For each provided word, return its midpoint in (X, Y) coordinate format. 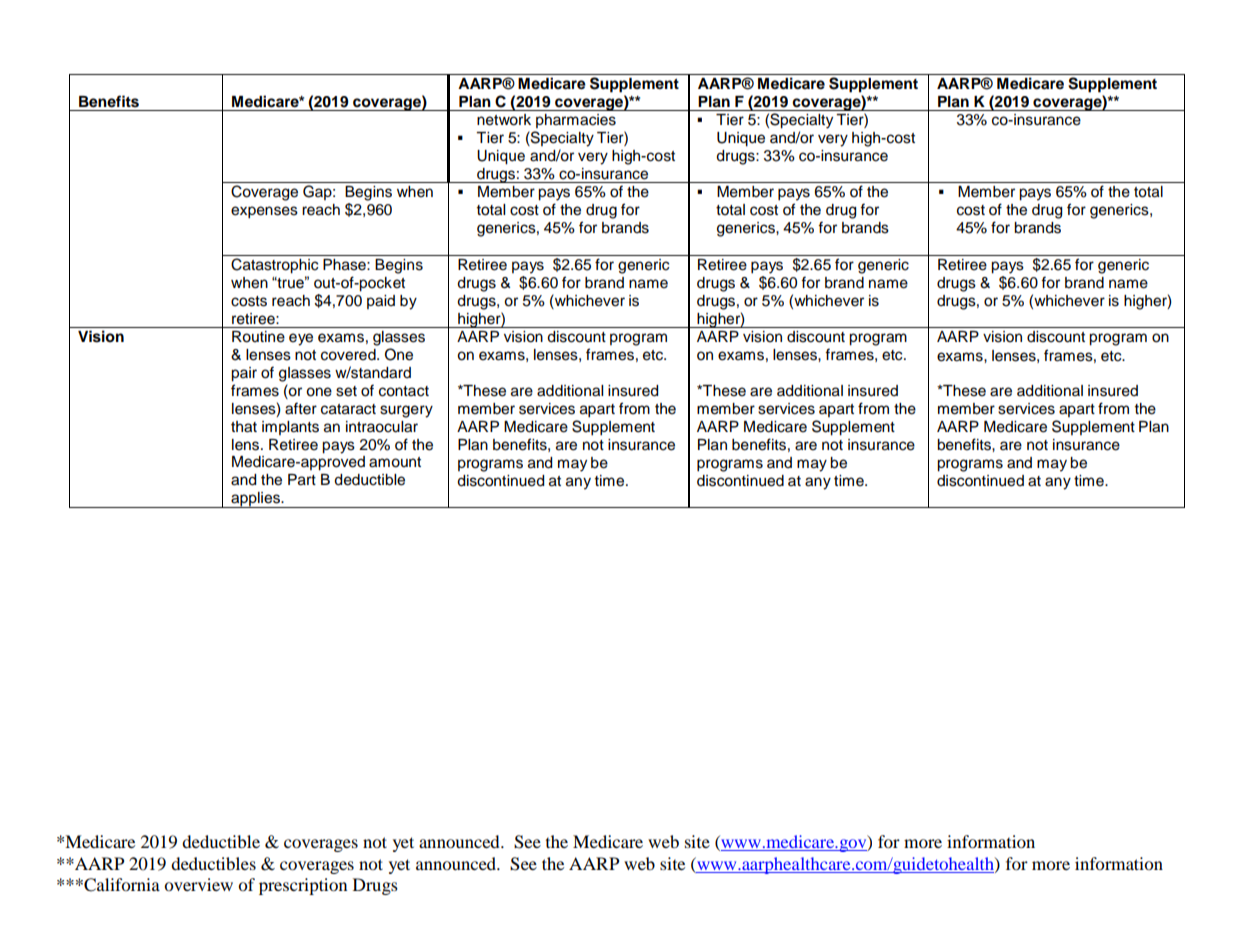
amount (395, 462)
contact (404, 391)
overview (198, 884)
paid (381, 302)
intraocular (382, 427)
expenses (264, 212)
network (504, 120)
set (346, 391)
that (244, 427)
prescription (303, 886)
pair (244, 374)
